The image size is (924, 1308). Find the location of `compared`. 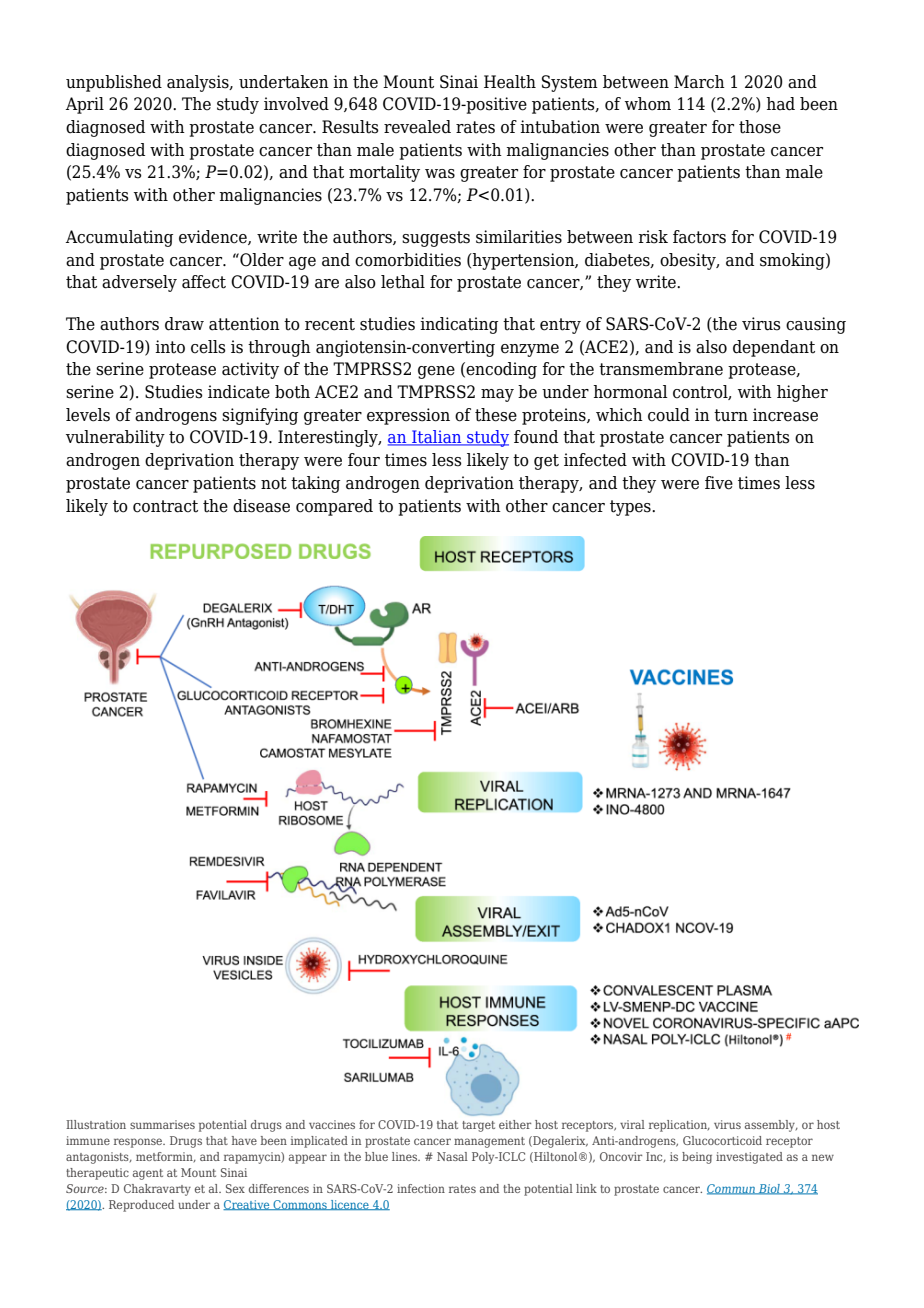

compared is located at coordinates (334, 507).
